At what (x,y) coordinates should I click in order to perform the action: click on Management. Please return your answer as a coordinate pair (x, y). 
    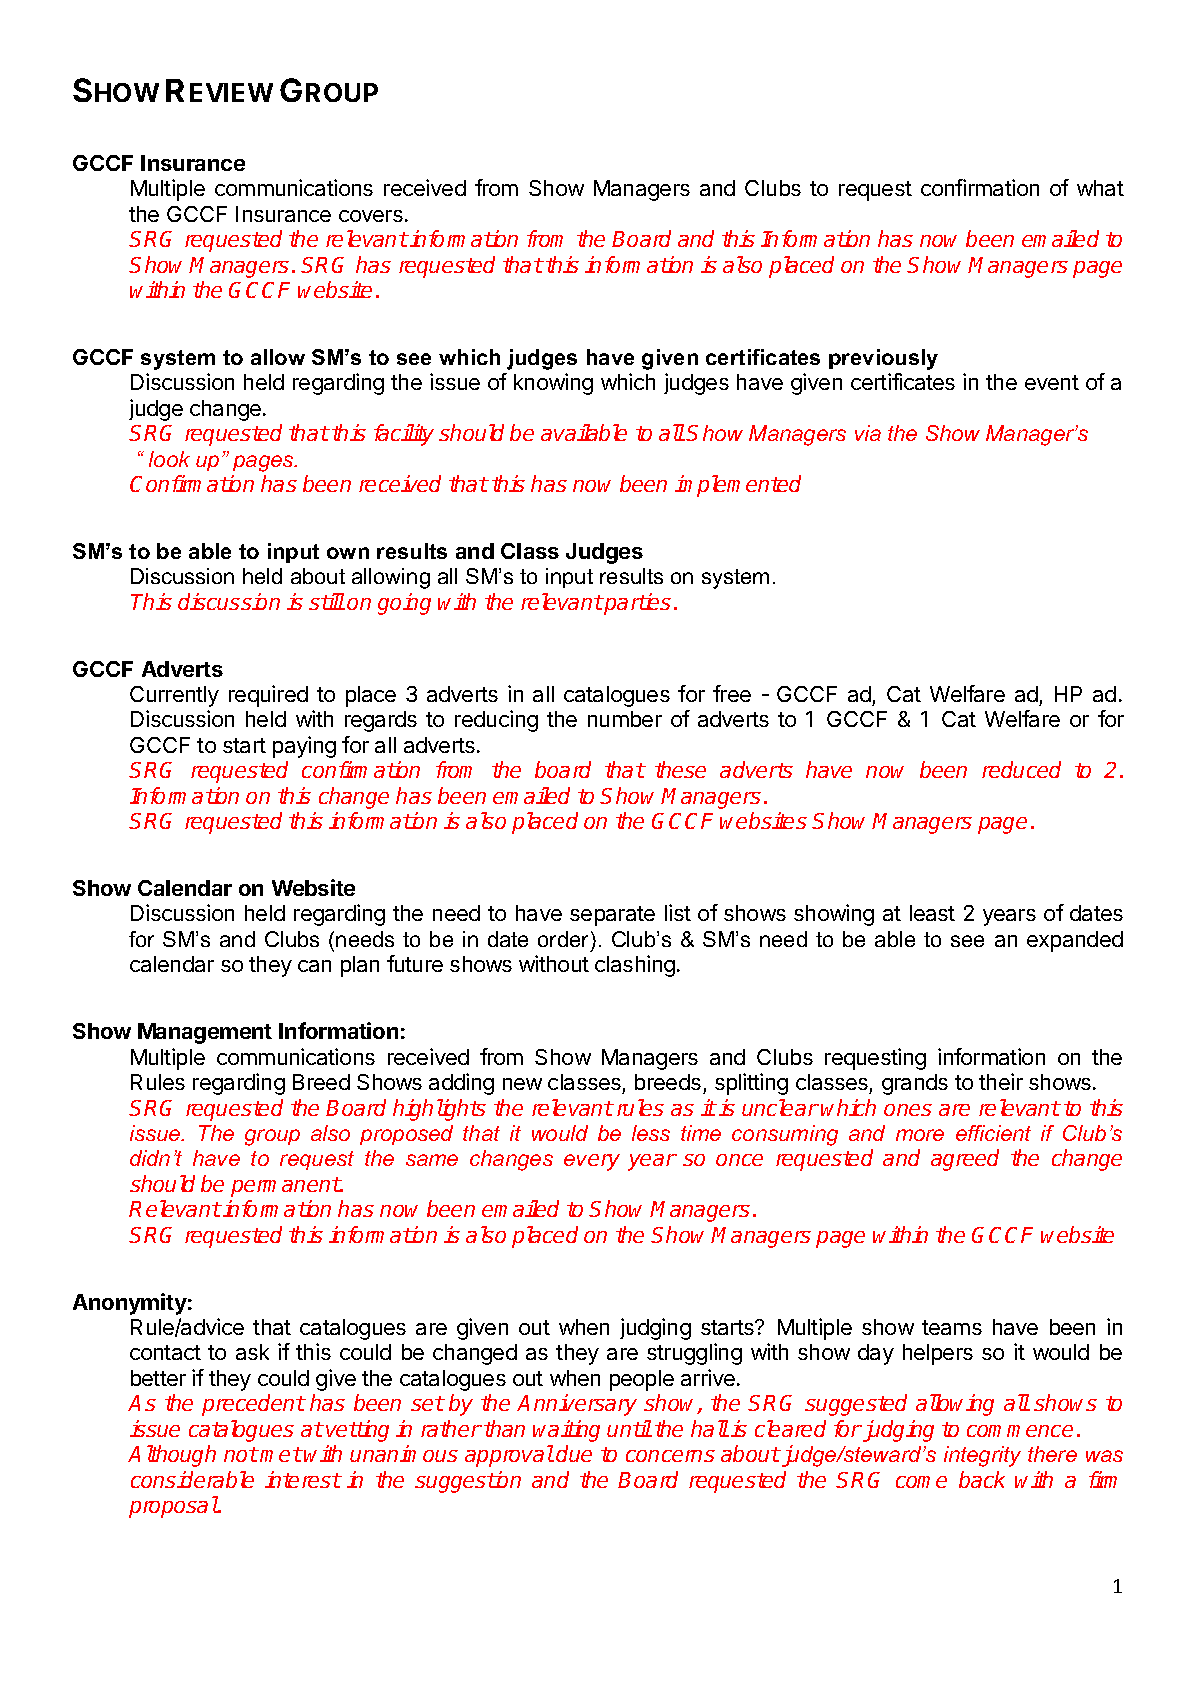
    Looking at the image, I should click on (205, 1033).
